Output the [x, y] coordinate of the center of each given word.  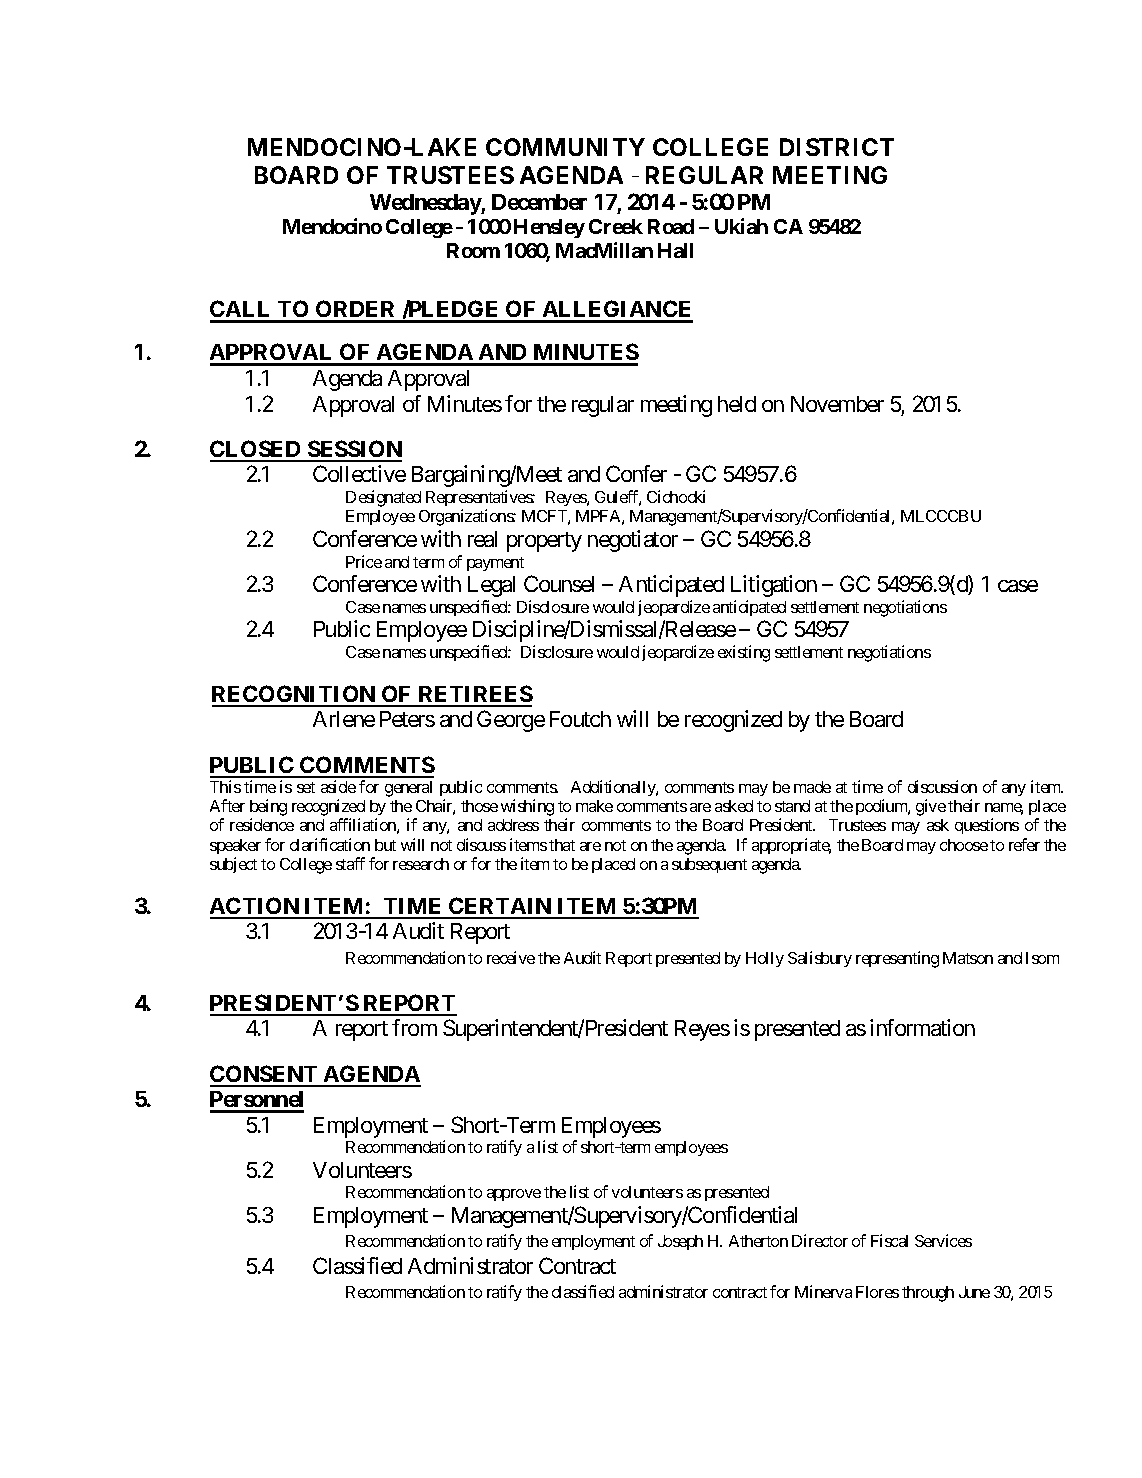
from [414, 1027]
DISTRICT [837, 147]
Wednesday [426, 204]
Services [943, 1240]
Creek [616, 226]
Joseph [680, 1242]
